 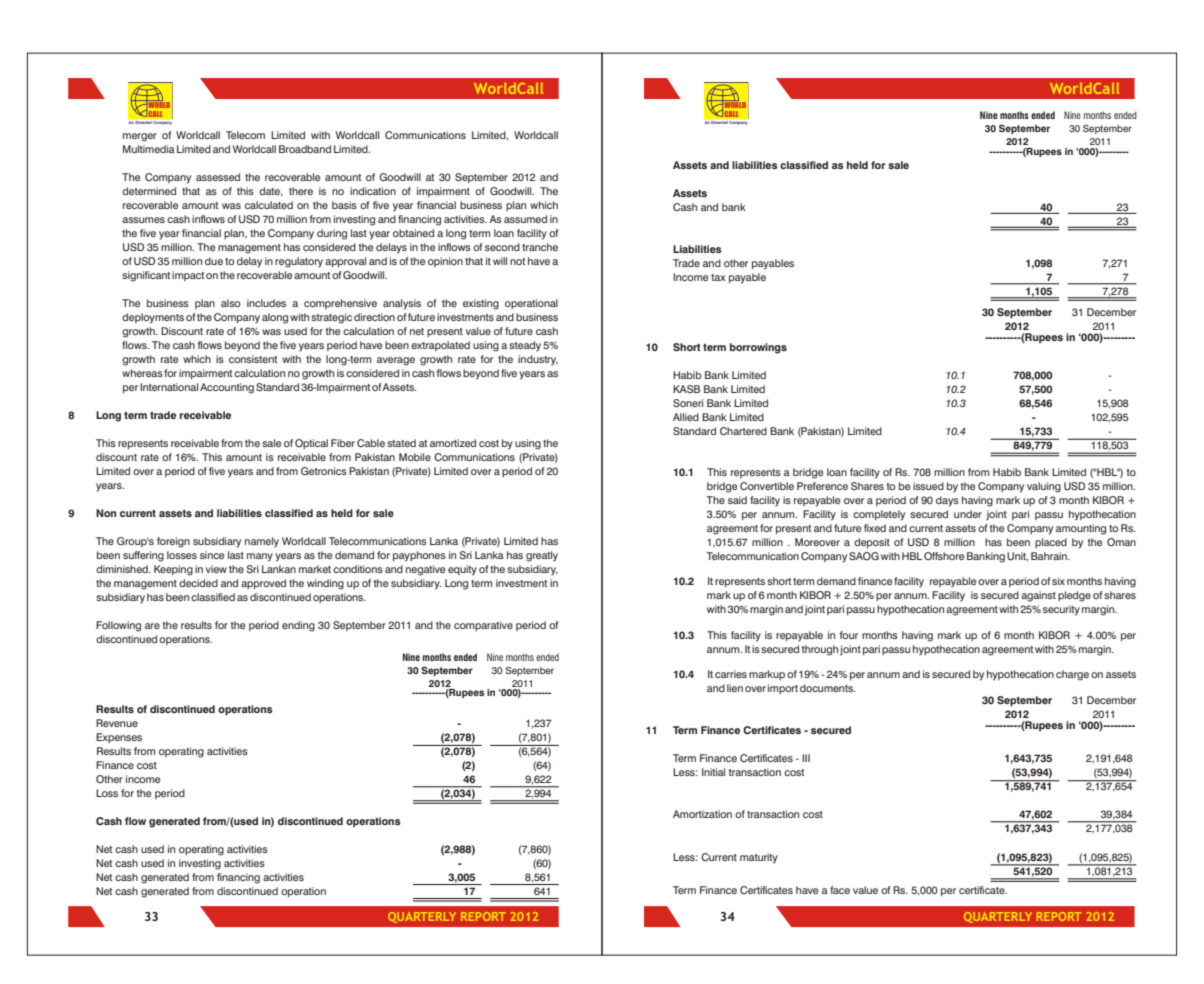 What do you see at coordinates (227, 388) in the screenshot?
I see `Accounting` at bounding box center [227, 388].
